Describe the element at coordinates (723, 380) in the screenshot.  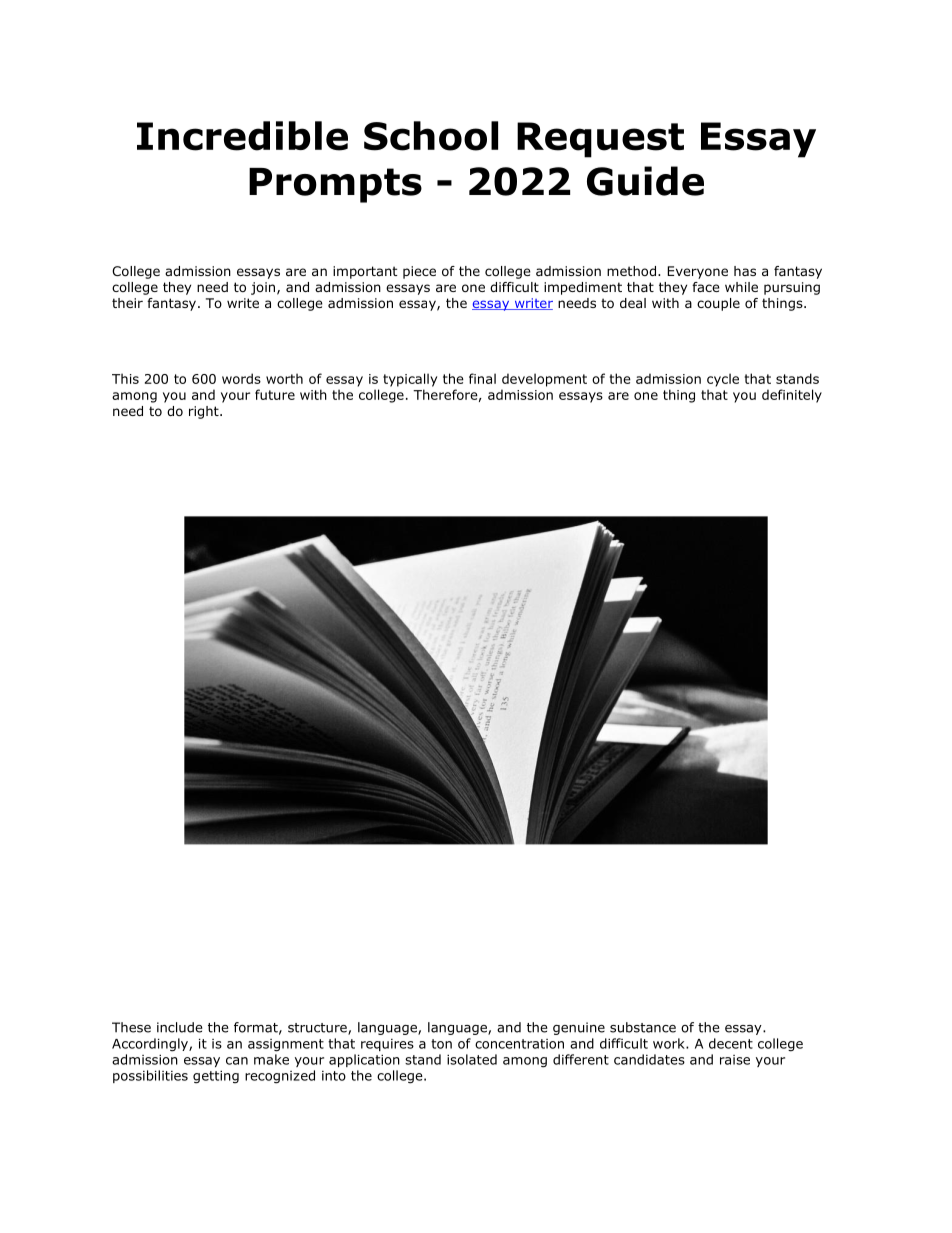
I see `cycle` at that location.
